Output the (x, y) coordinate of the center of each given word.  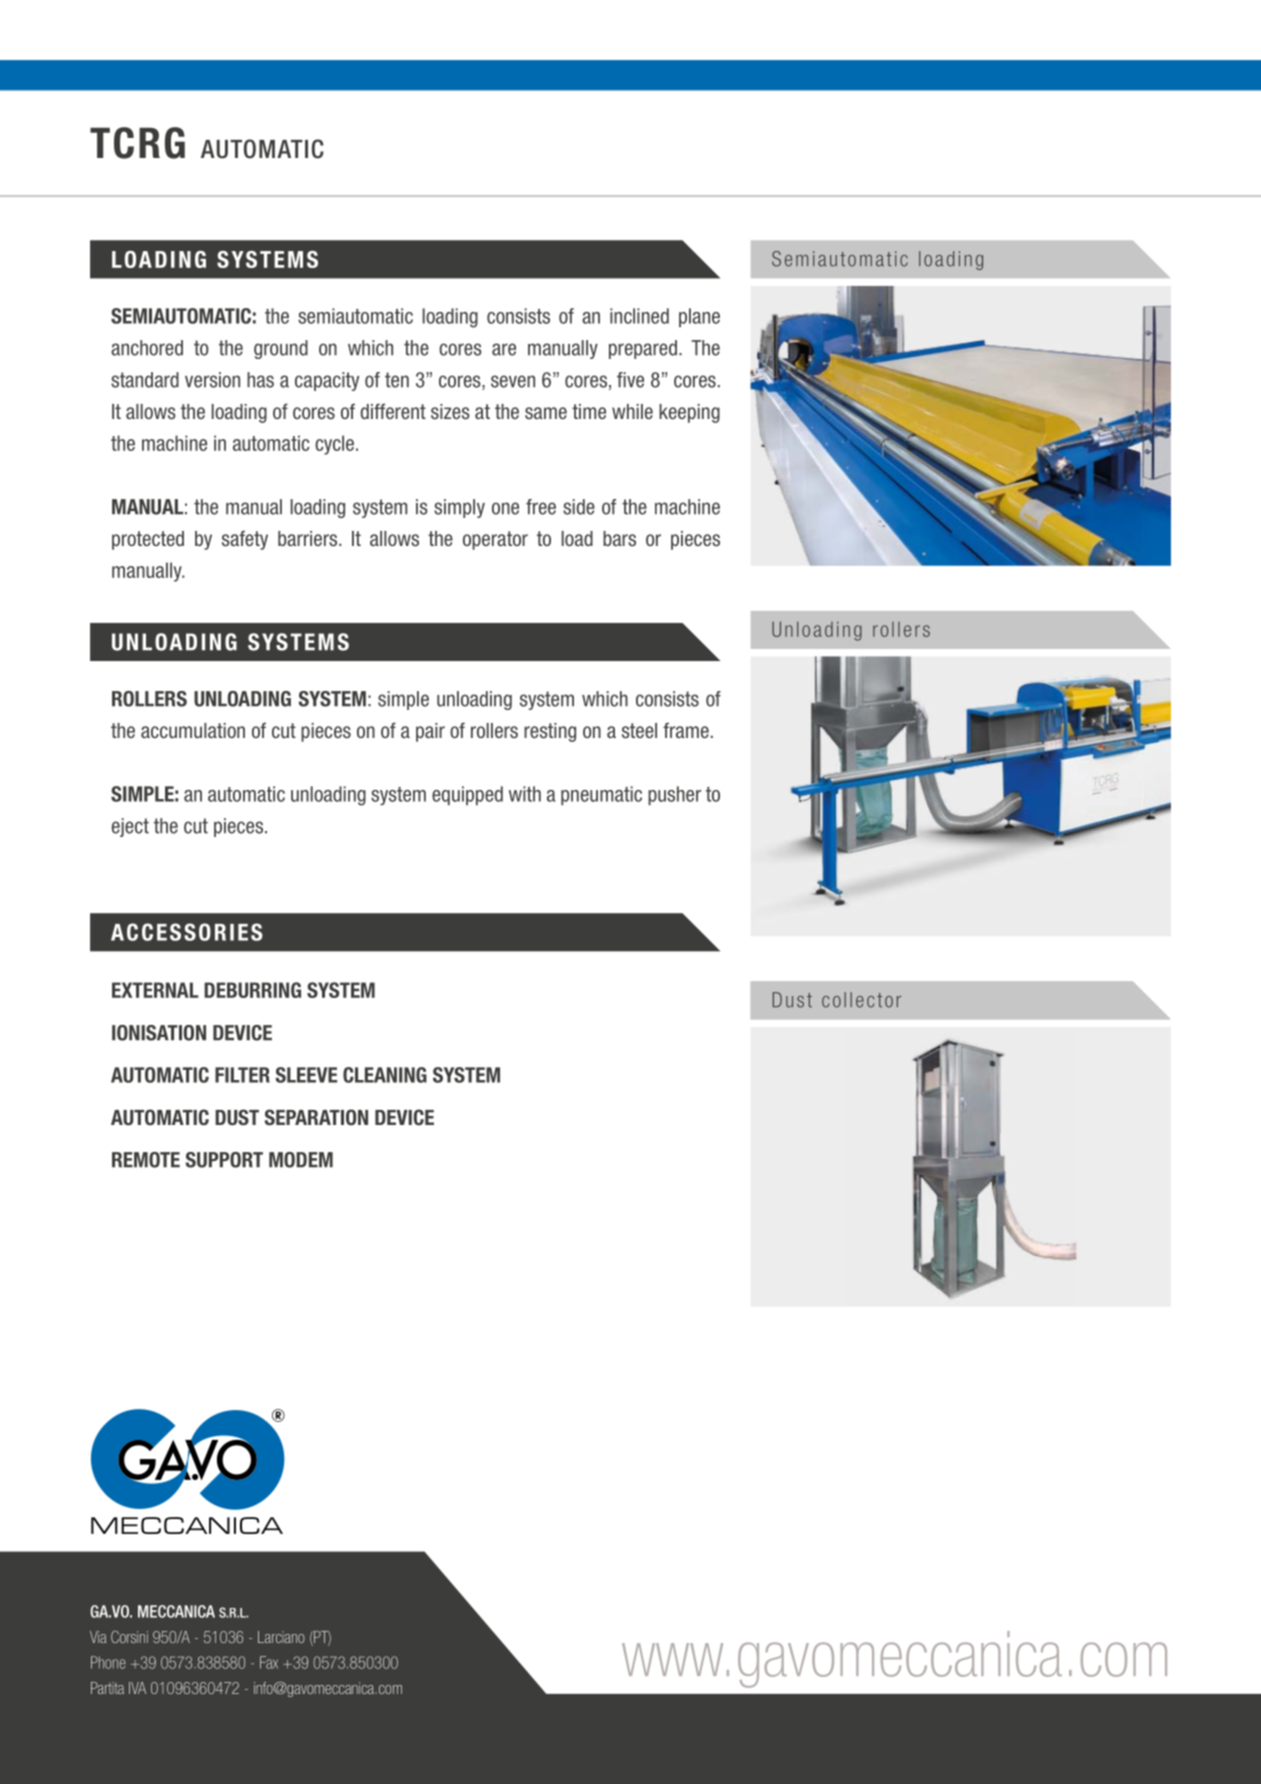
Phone (108, 1662)
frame (686, 730)
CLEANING (385, 1075)
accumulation (193, 730)
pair (430, 732)
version (212, 380)
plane (699, 317)
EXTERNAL (155, 990)
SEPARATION (316, 1117)
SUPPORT (224, 1160)
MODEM (301, 1160)
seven (513, 381)
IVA (137, 1688)
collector (861, 1000)
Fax (269, 1662)
